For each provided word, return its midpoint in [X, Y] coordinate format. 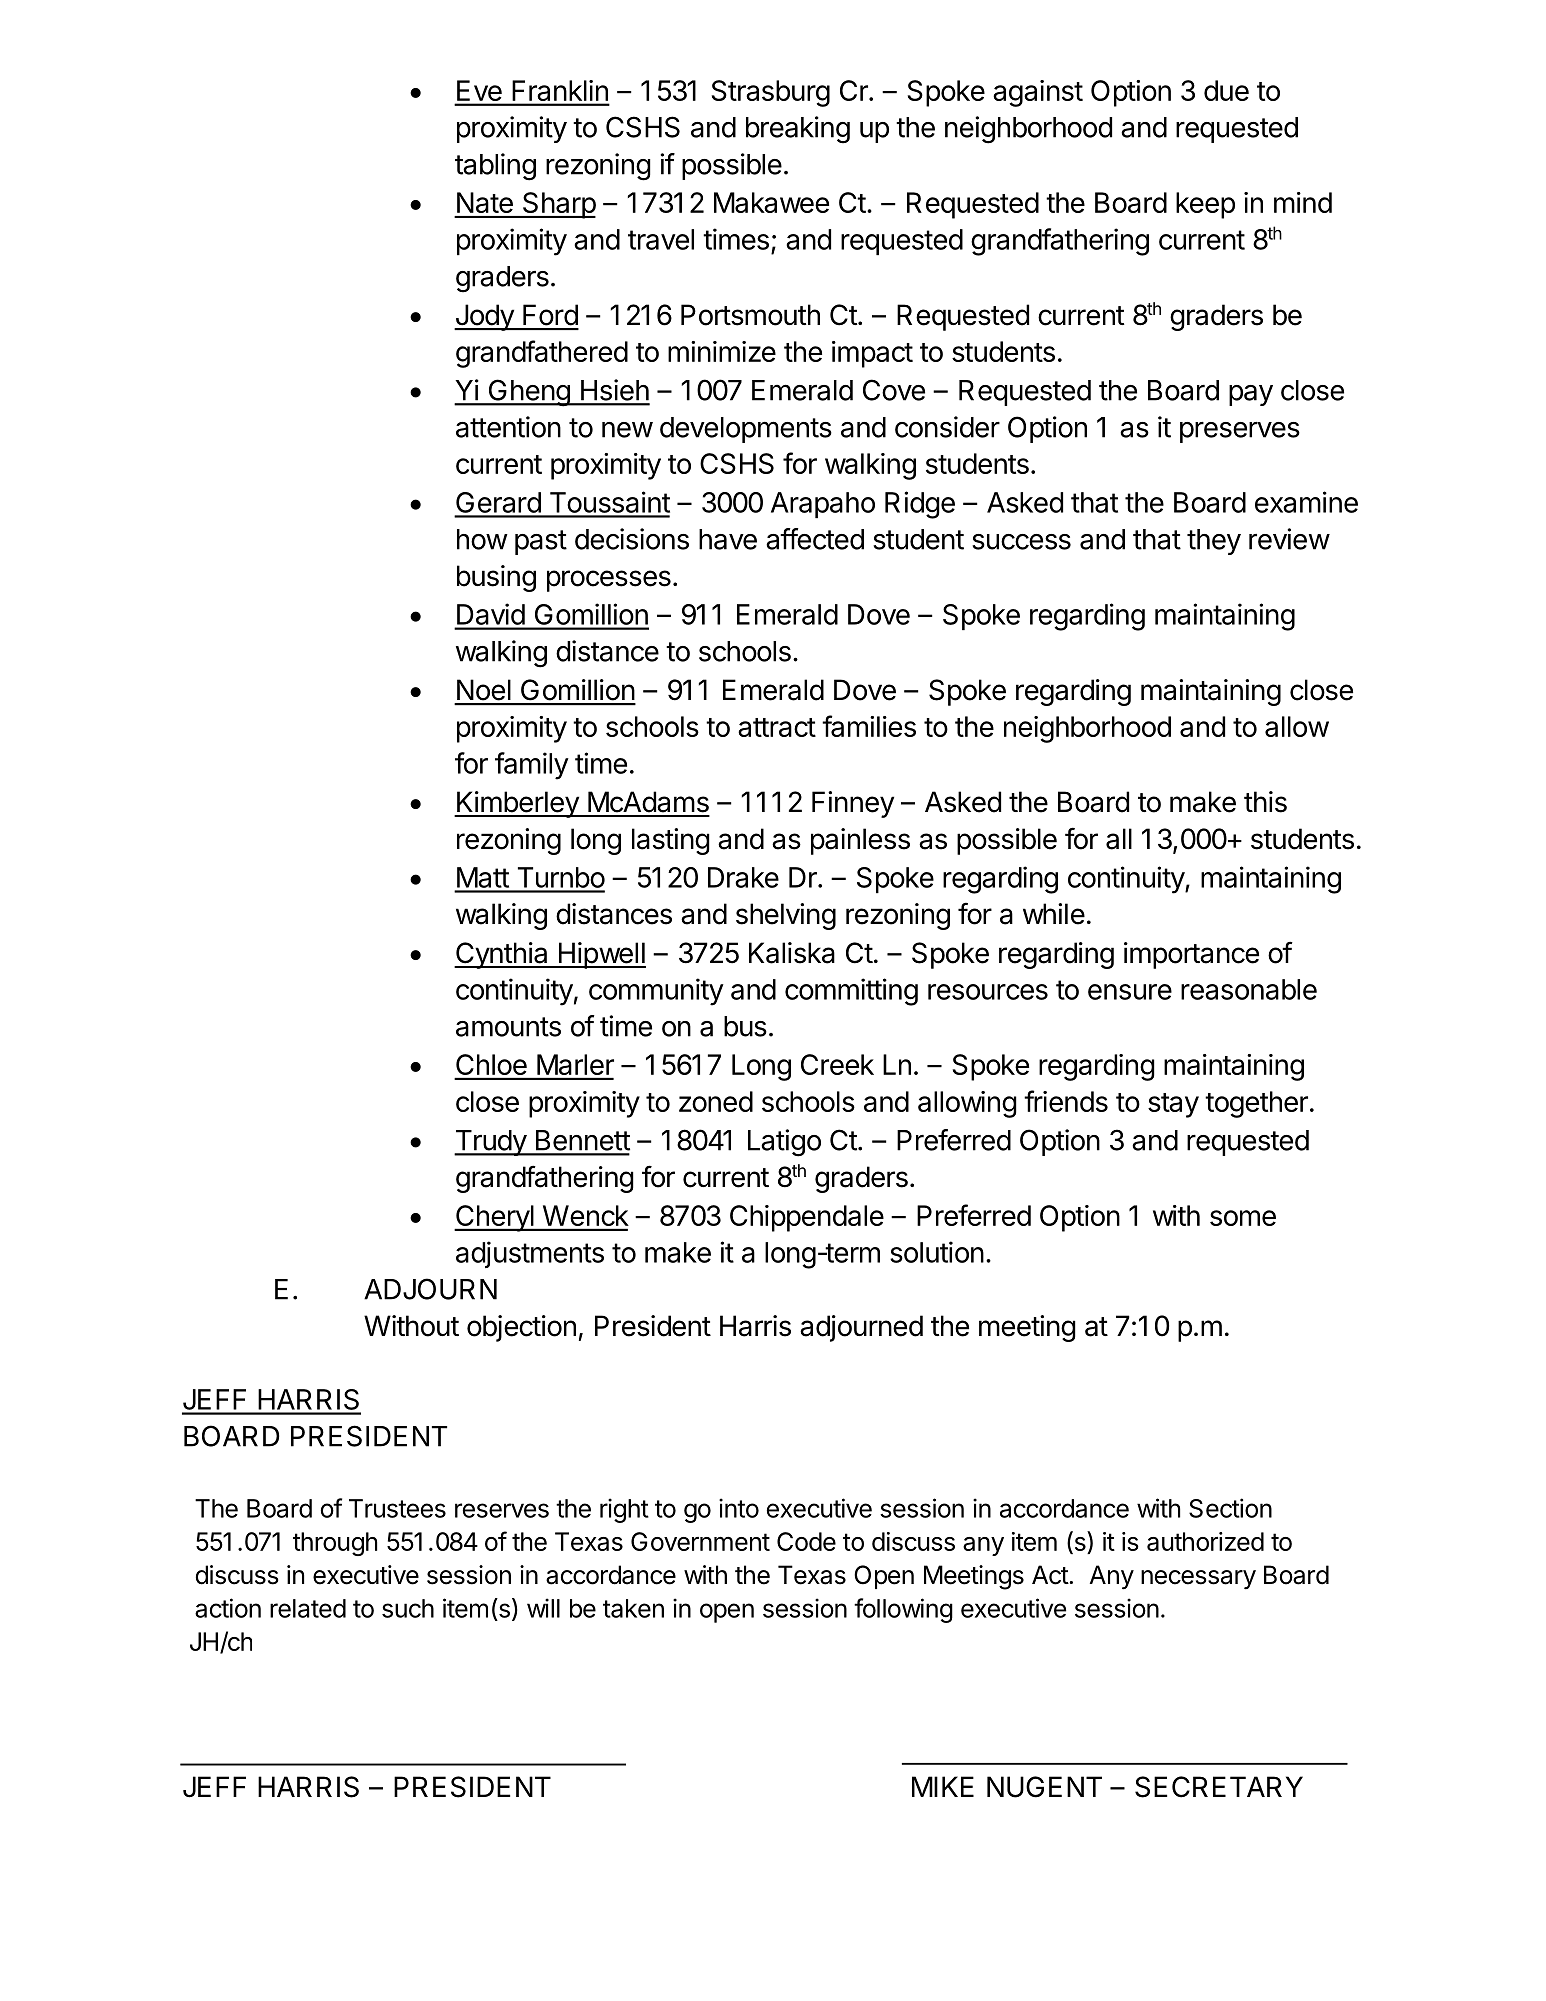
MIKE [943, 1786]
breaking [798, 130]
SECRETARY [1219, 1787]
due [1226, 90]
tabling [495, 167]
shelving [786, 916]
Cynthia [502, 955]
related [308, 1608]
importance [1191, 955]
